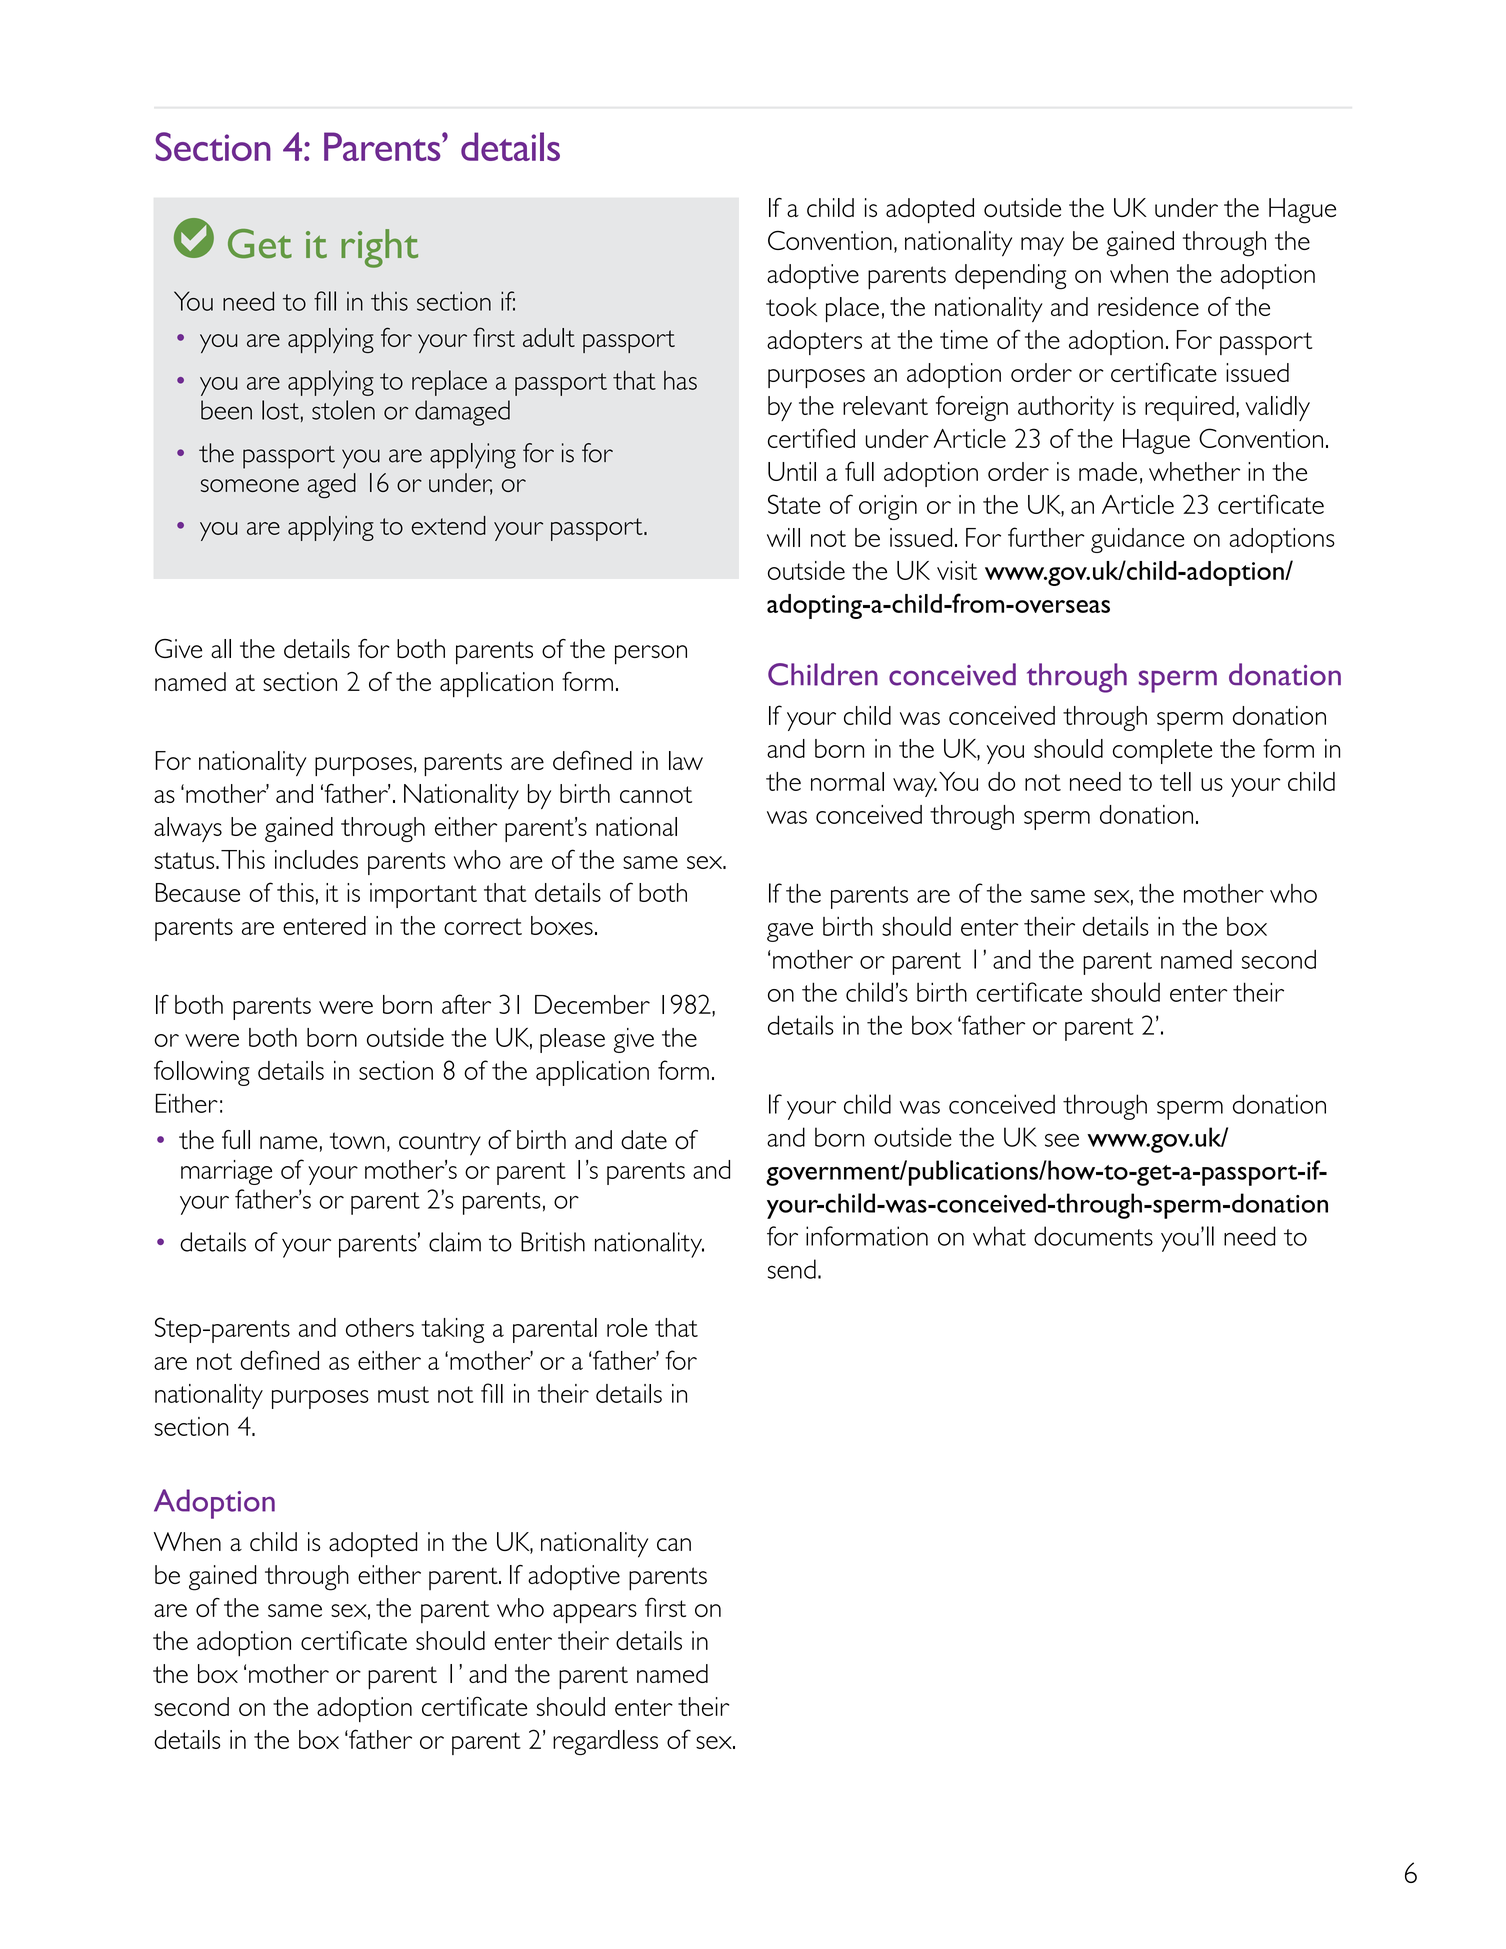  Describe the element at coordinates (379, 248) in the document. I see `right` at that location.
